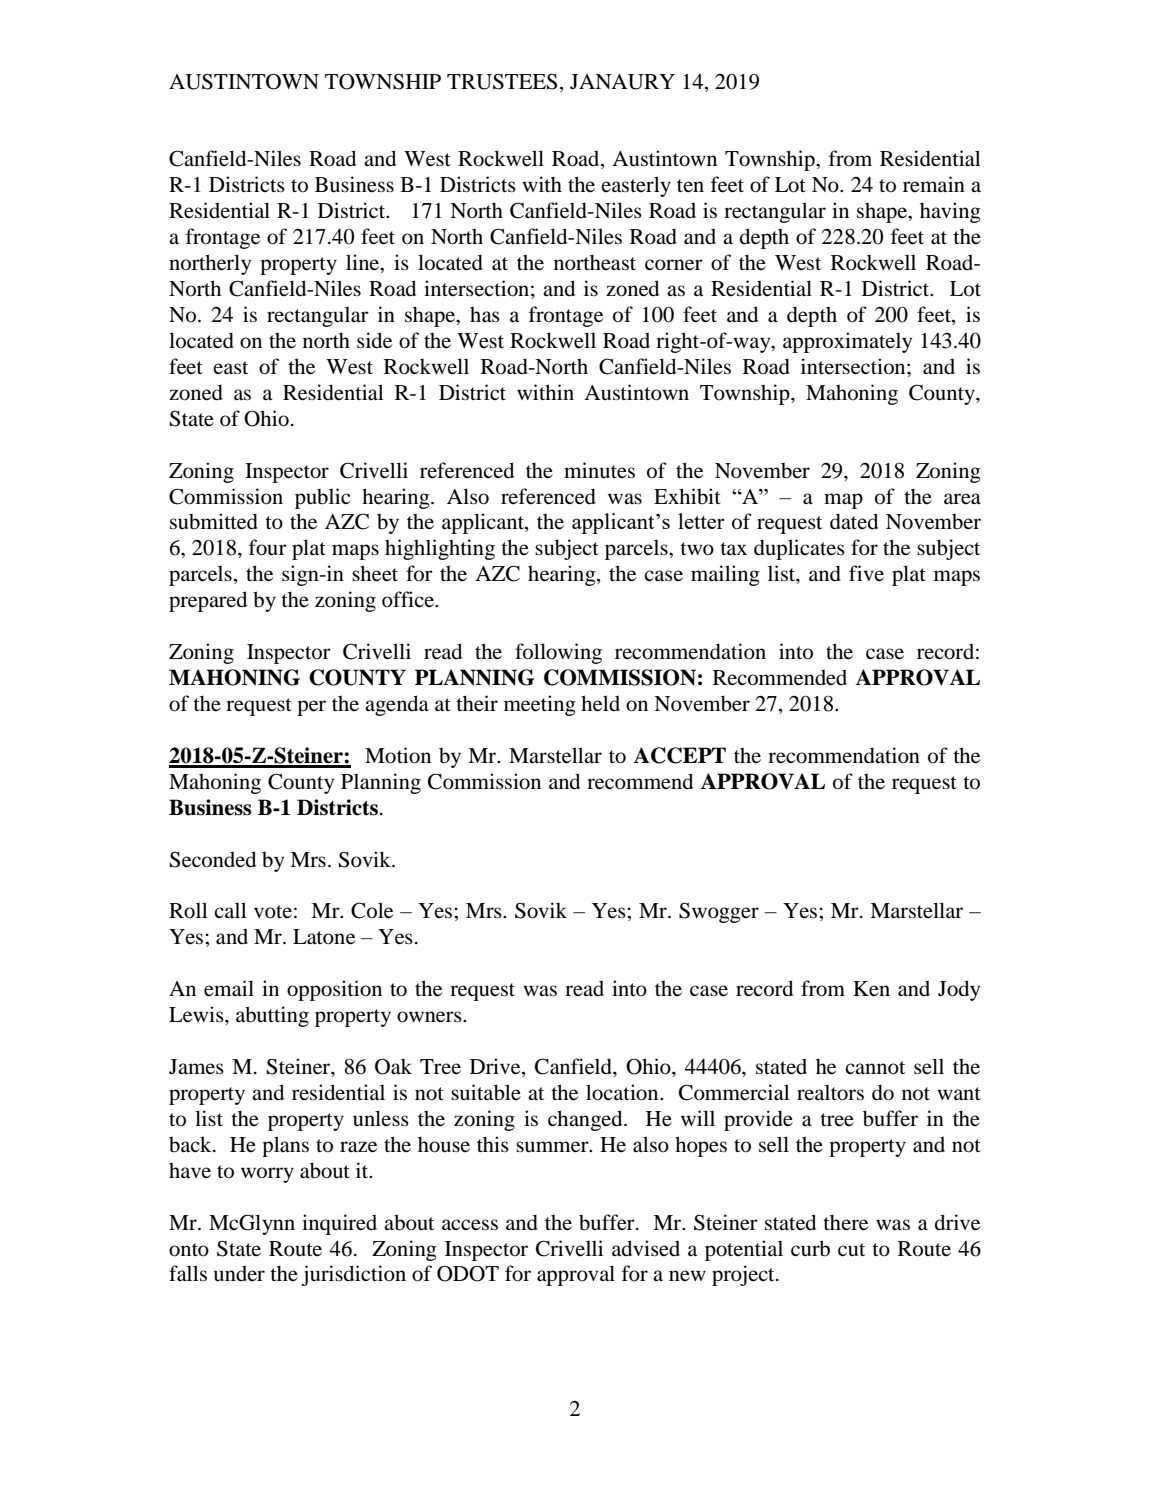 The image size is (1150, 1488). I want to click on owners, so click(430, 1017).
